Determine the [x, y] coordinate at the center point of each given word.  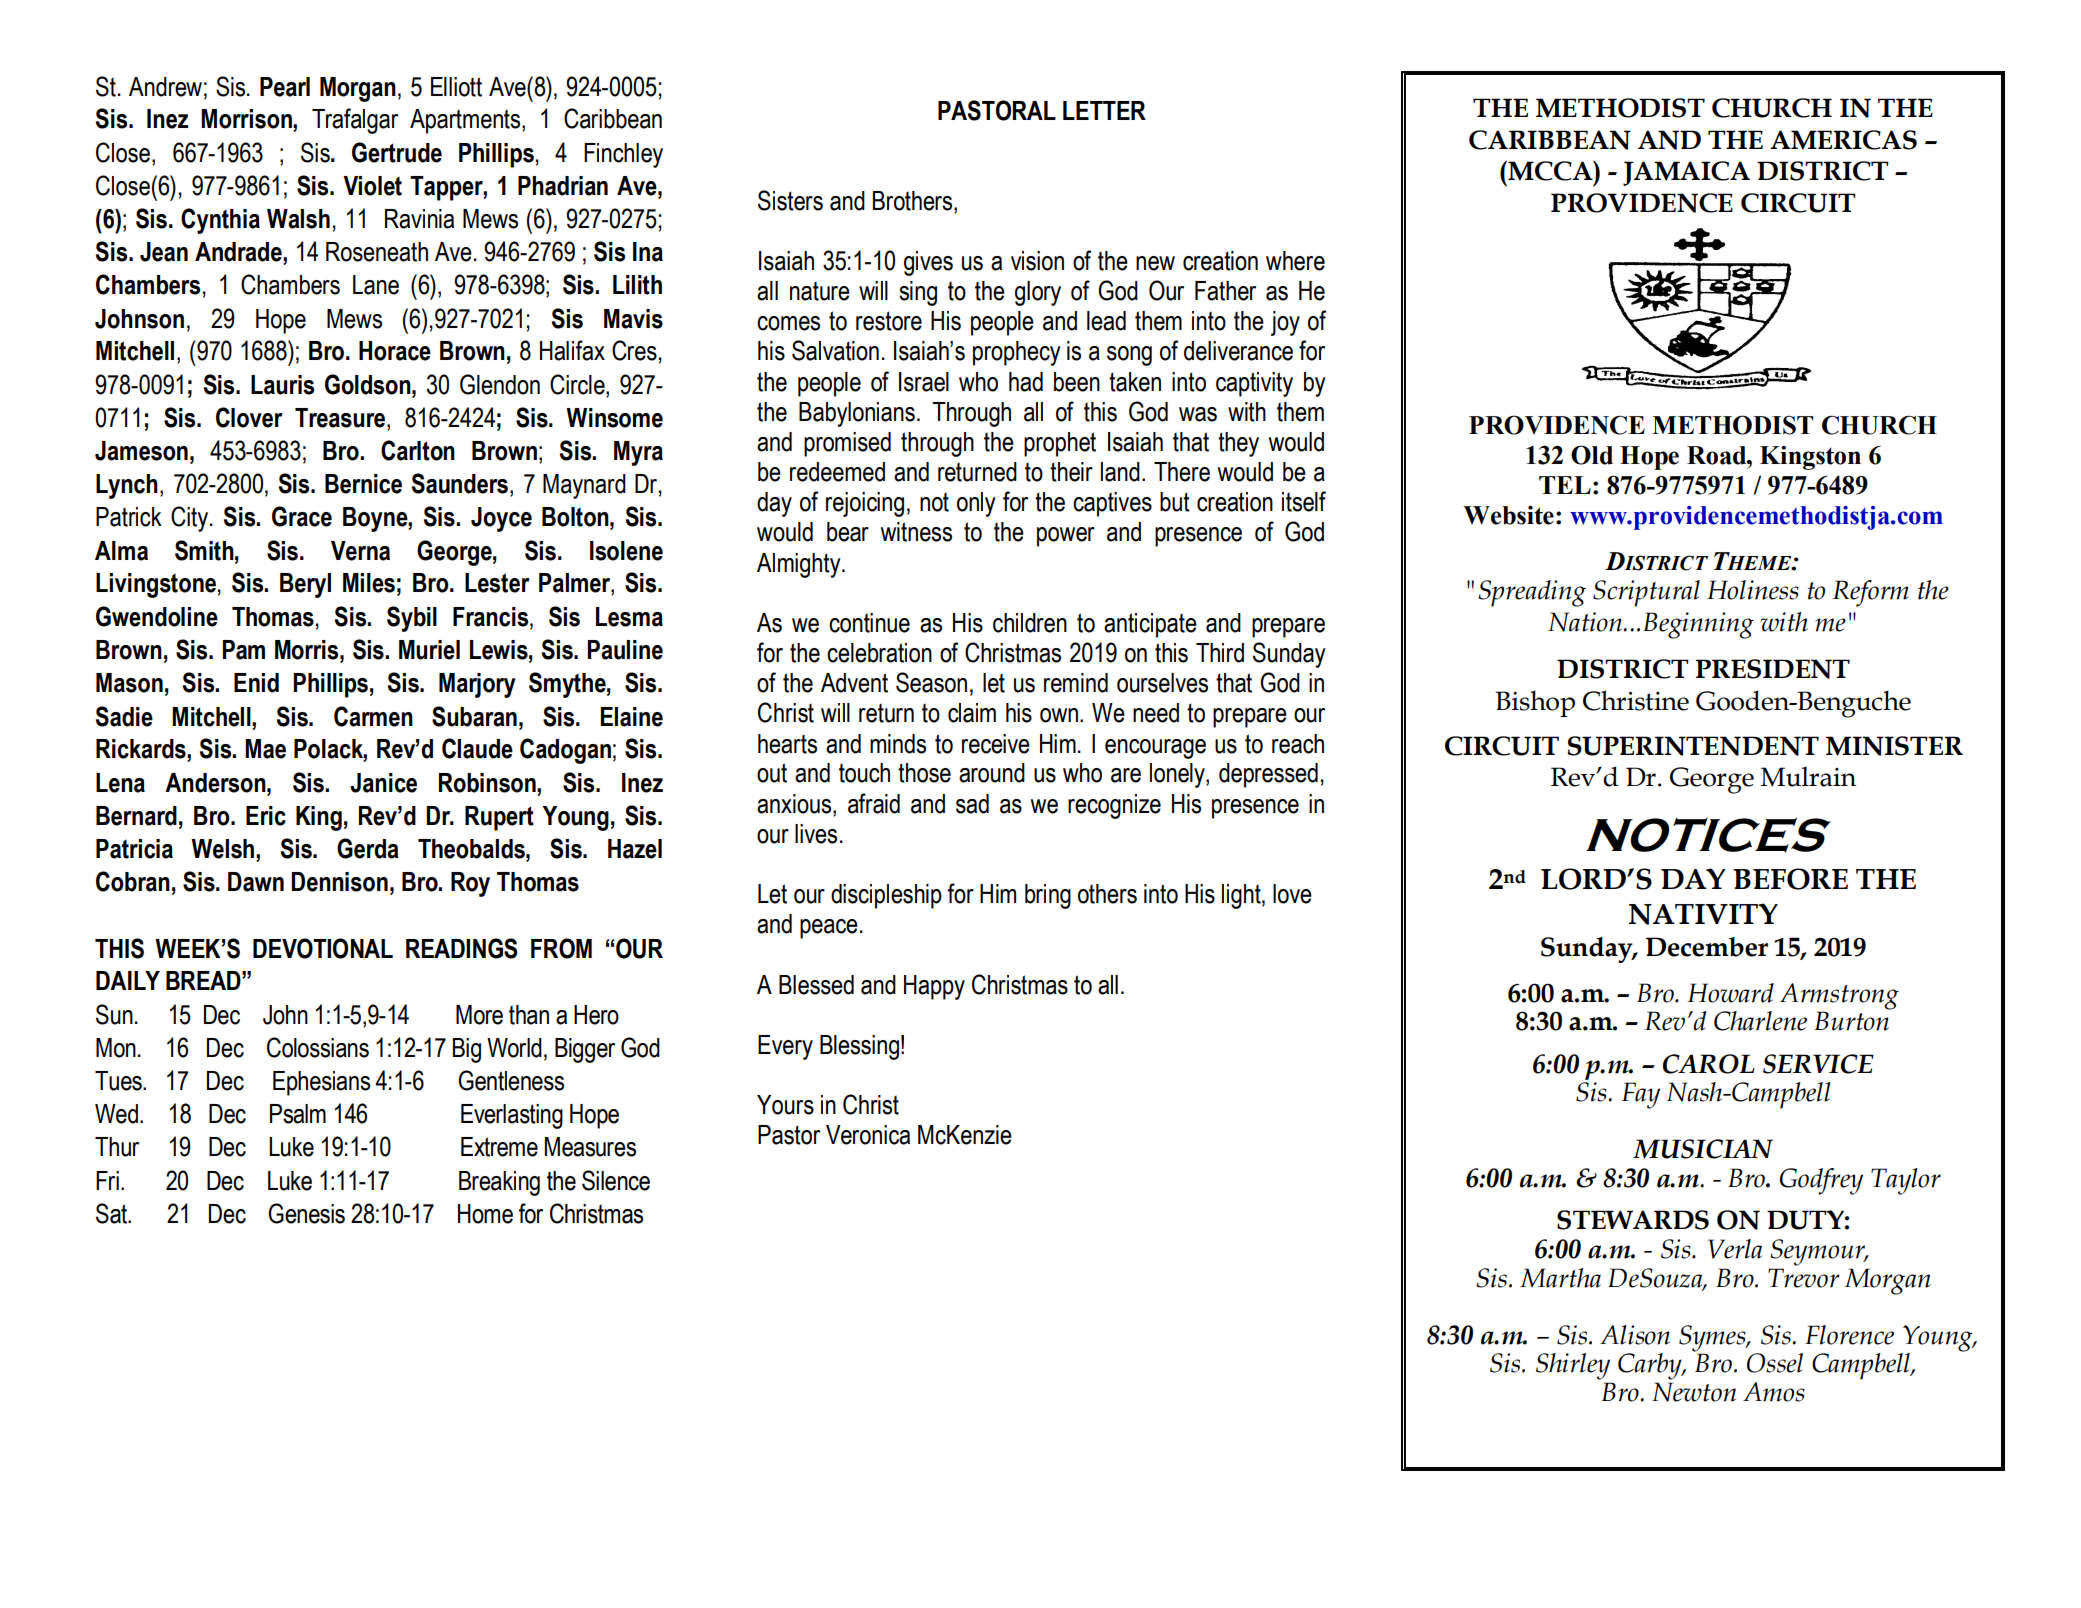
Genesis [306, 1213]
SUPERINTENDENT [1693, 746]
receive [996, 744]
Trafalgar [355, 121]
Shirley [1573, 1366]
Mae [265, 749]
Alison [1635, 1335]
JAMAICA [1686, 173]
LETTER [1104, 110]
